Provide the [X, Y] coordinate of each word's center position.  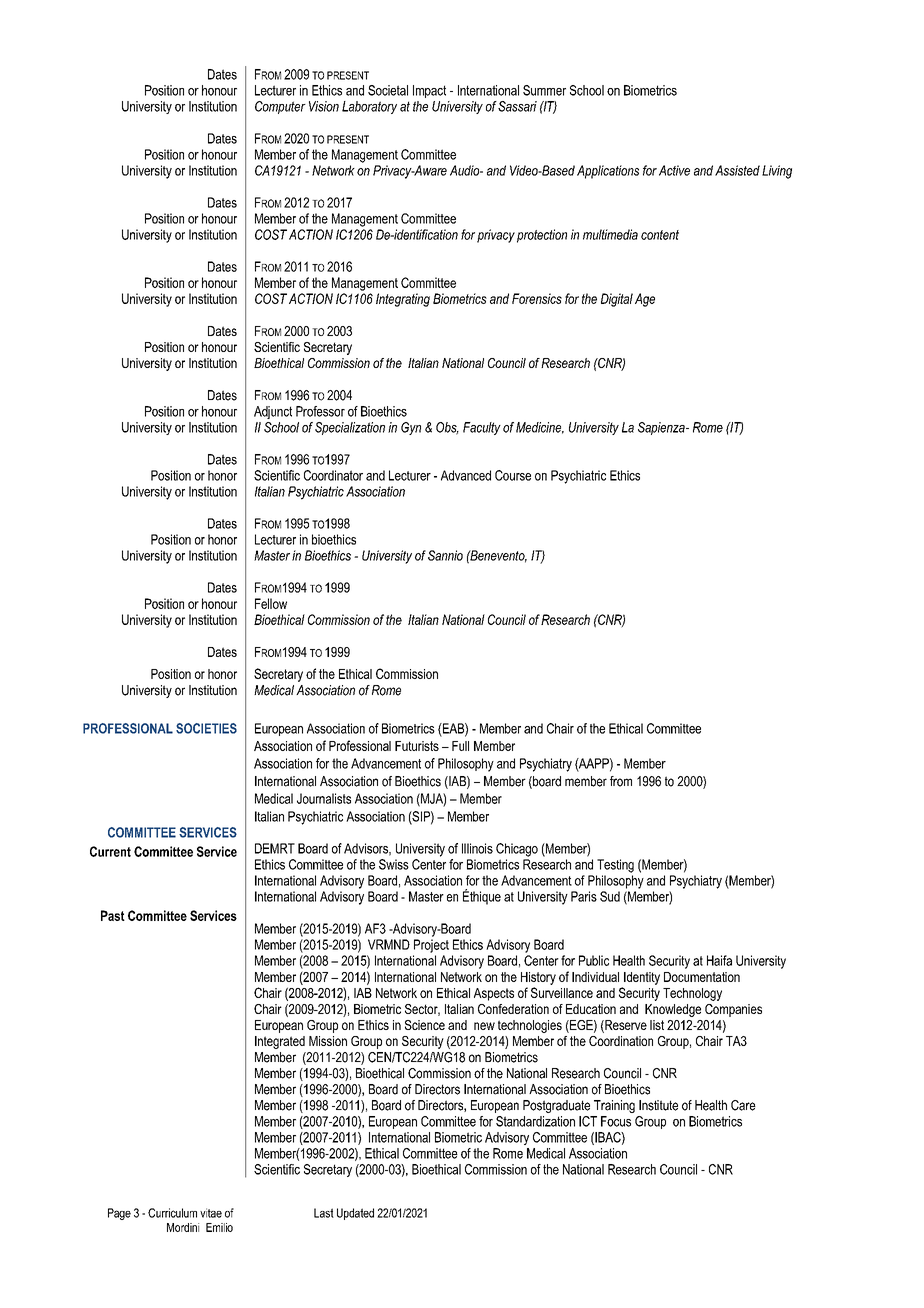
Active [674, 170]
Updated [355, 1214]
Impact [429, 91]
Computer [280, 107]
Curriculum [172, 1213]
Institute [658, 1105]
